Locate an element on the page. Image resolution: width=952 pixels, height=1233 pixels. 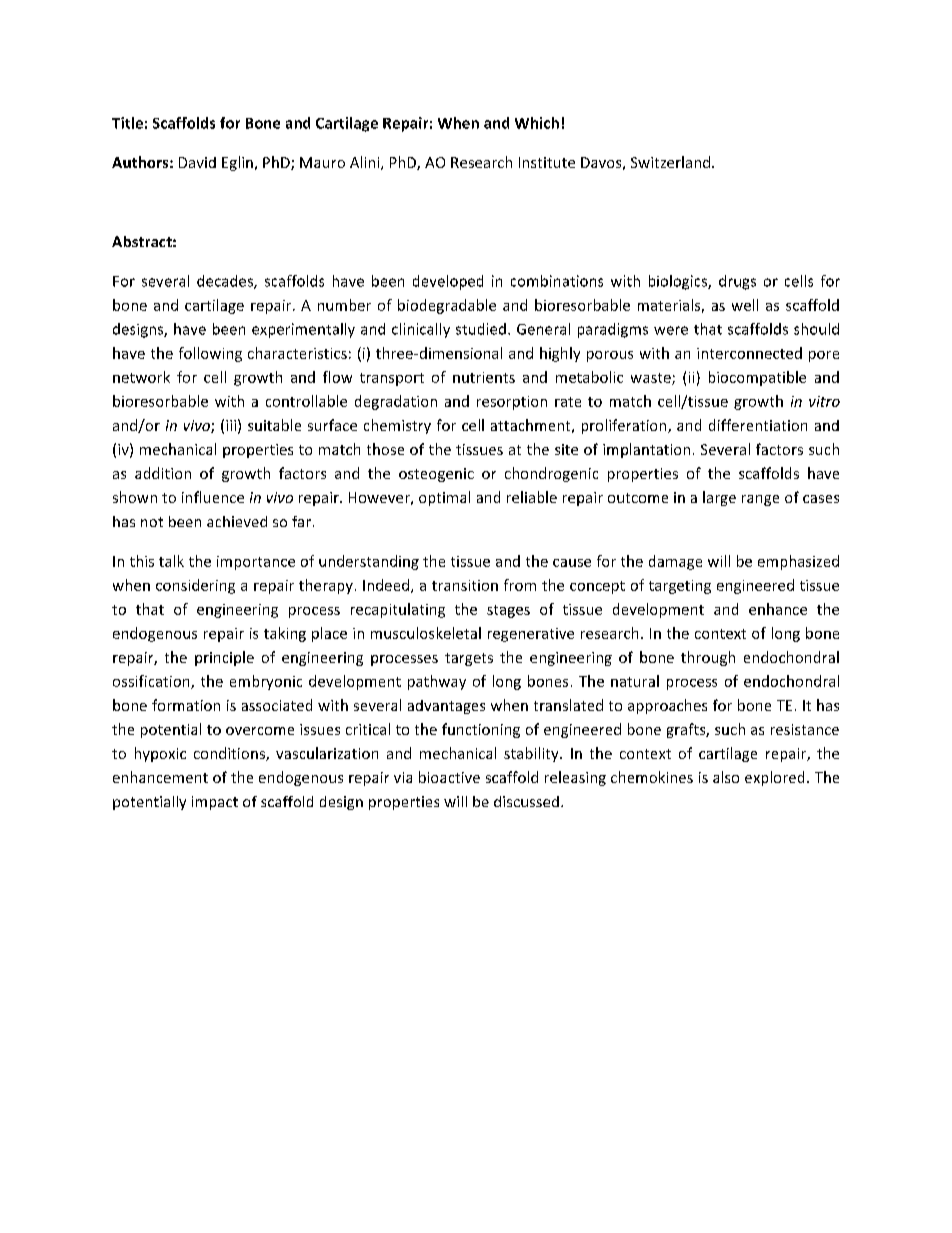
range is located at coordinates (760, 500).
